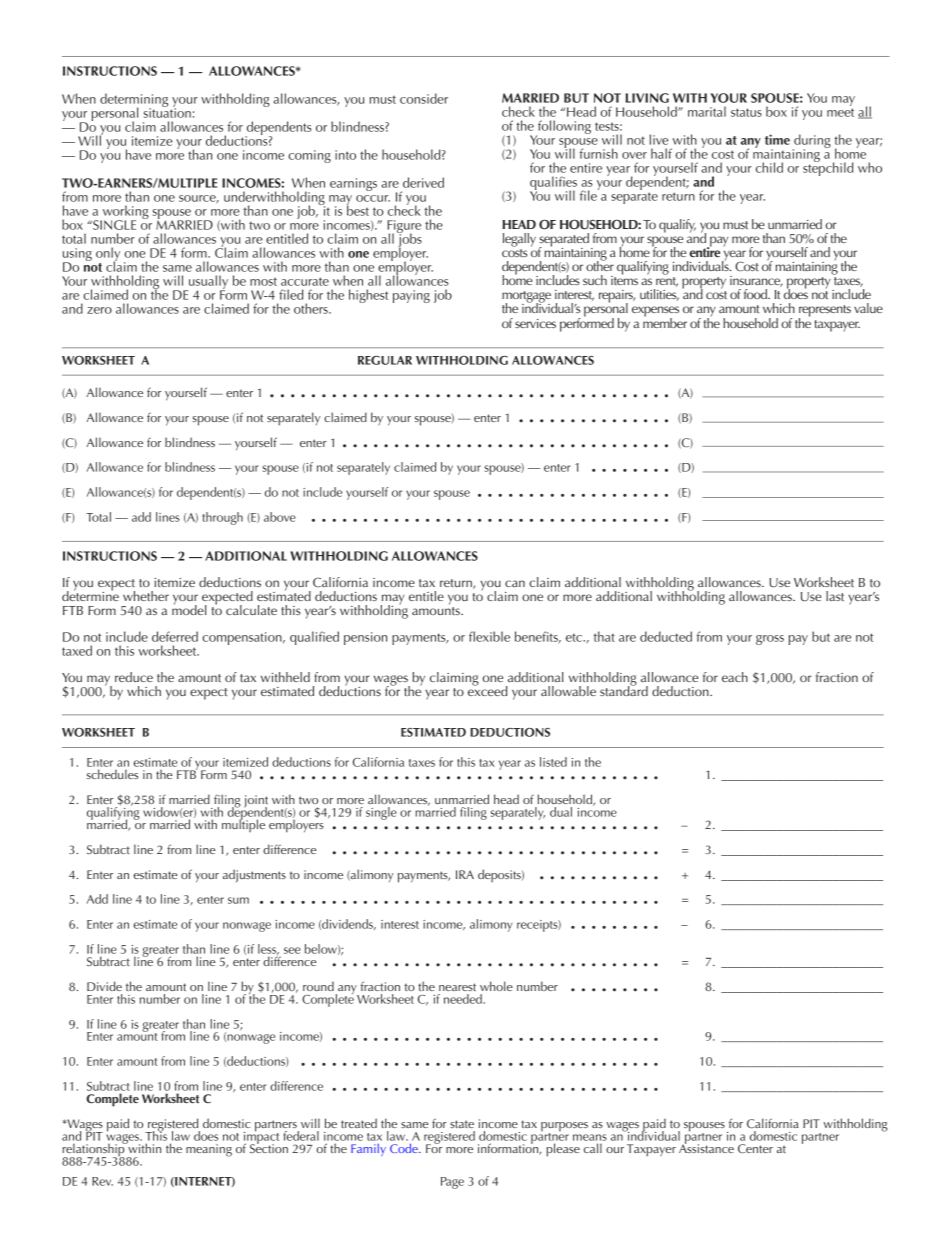  I want to click on adjustments, so click(254, 875).
